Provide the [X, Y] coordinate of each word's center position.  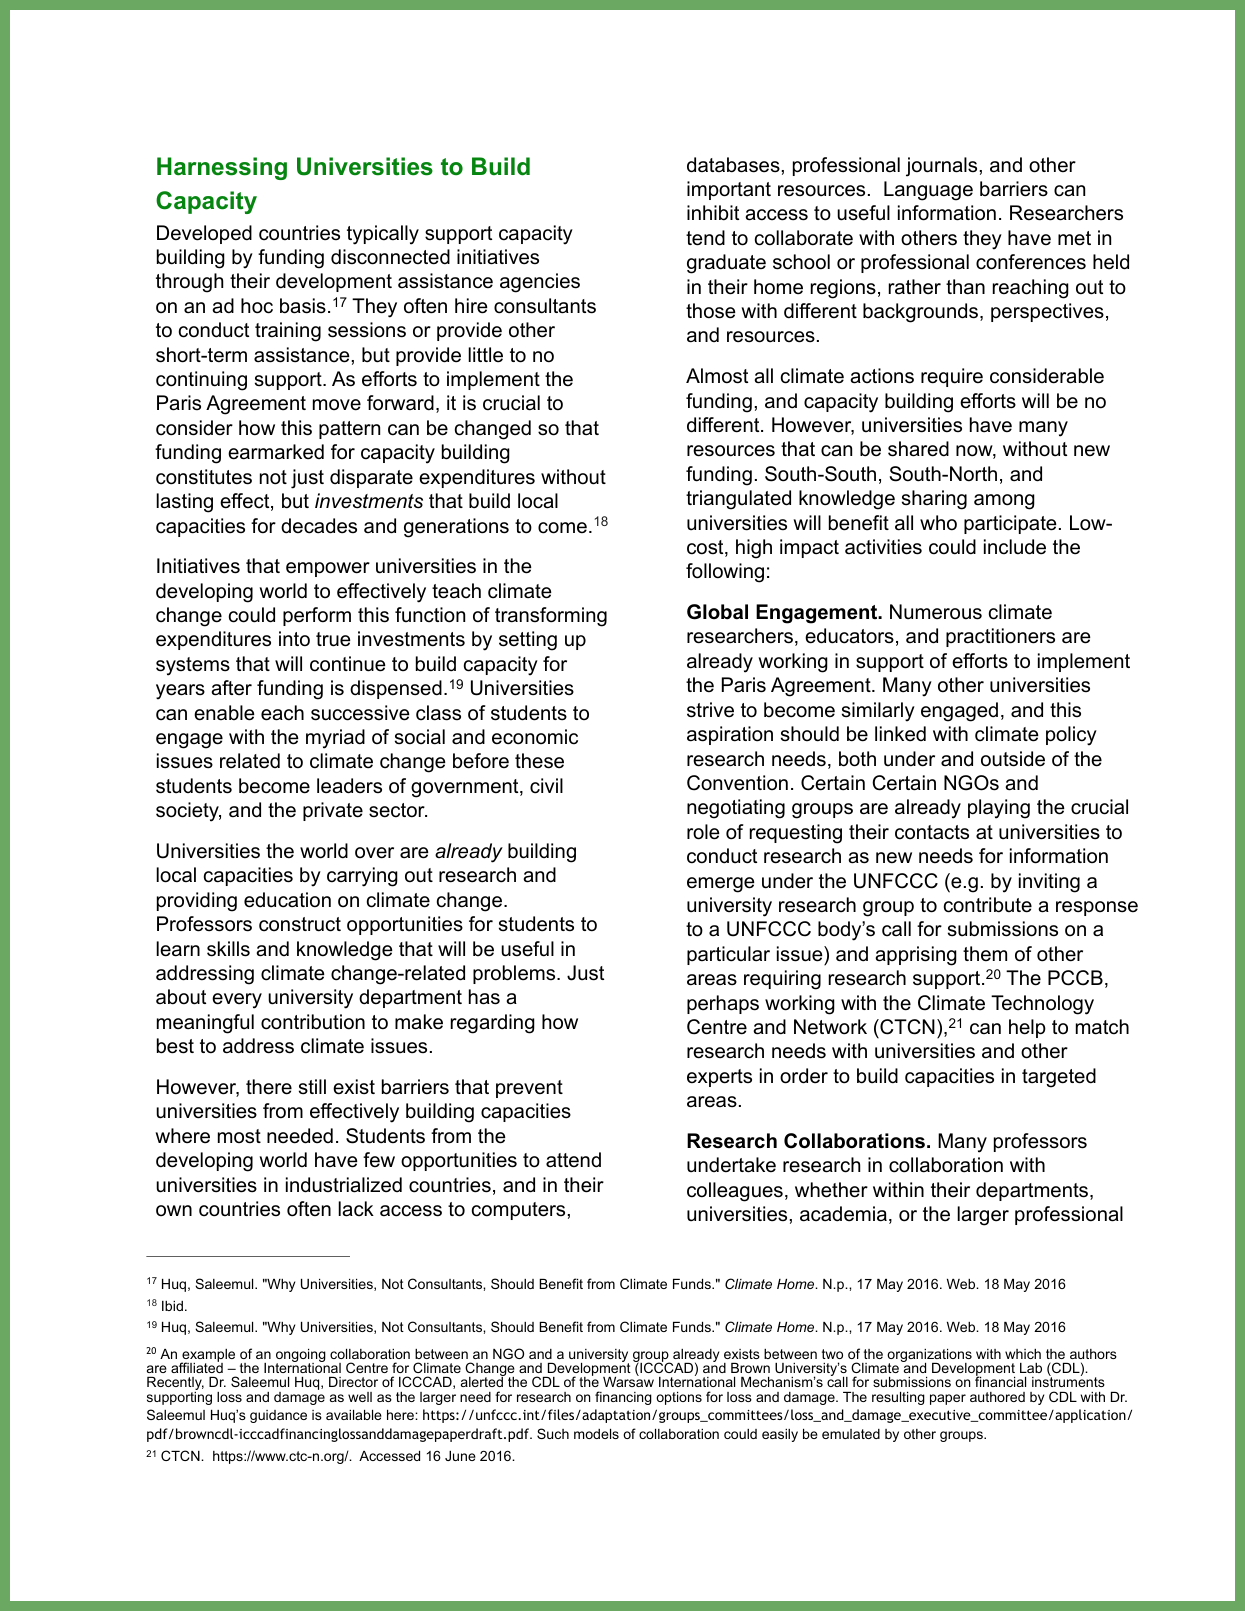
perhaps [723, 1004]
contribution [313, 1022]
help [1027, 1028]
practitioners [1000, 637]
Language [928, 191]
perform [317, 616]
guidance [278, 1416]
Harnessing [222, 168]
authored [997, 1397]
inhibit [713, 213]
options [679, 1398]
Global [717, 612]
